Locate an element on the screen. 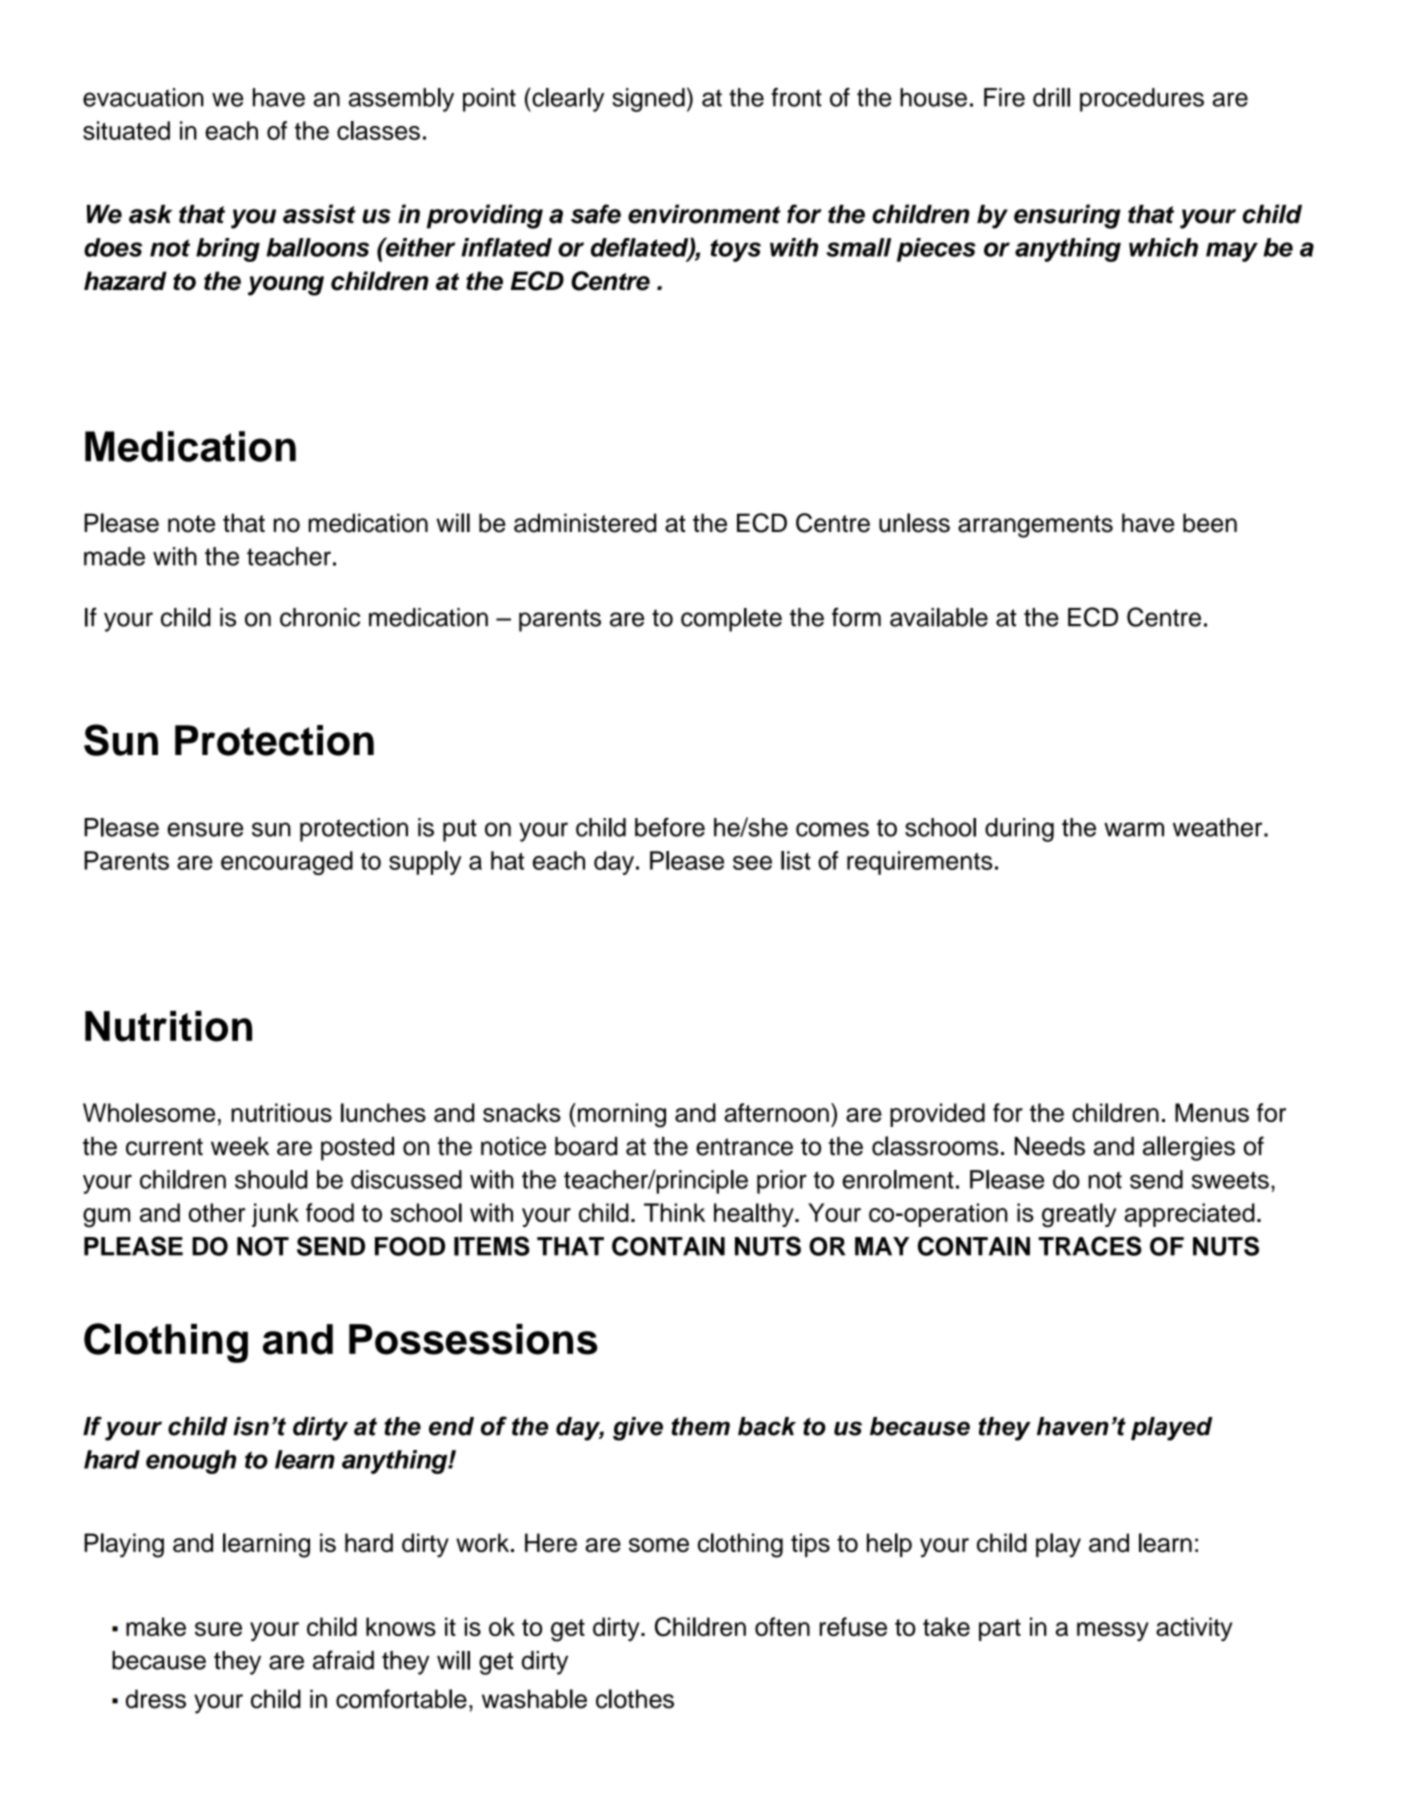 This screenshot has height=1817, width=1404. Needs is located at coordinates (1050, 1146).
